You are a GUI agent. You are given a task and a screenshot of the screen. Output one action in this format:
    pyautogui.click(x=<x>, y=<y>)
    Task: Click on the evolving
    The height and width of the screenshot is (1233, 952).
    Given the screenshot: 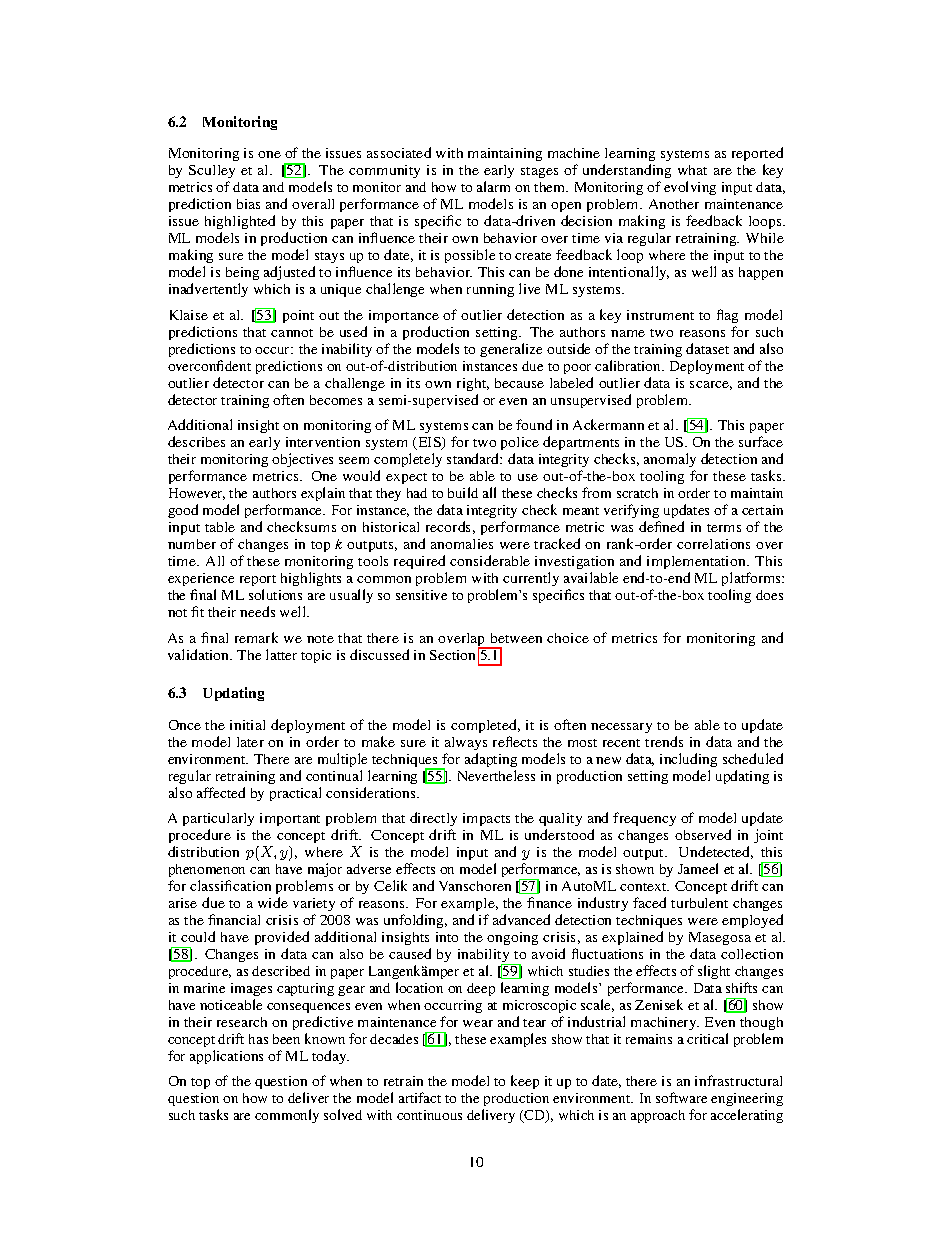 What is the action you would take?
    pyautogui.click(x=690, y=188)
